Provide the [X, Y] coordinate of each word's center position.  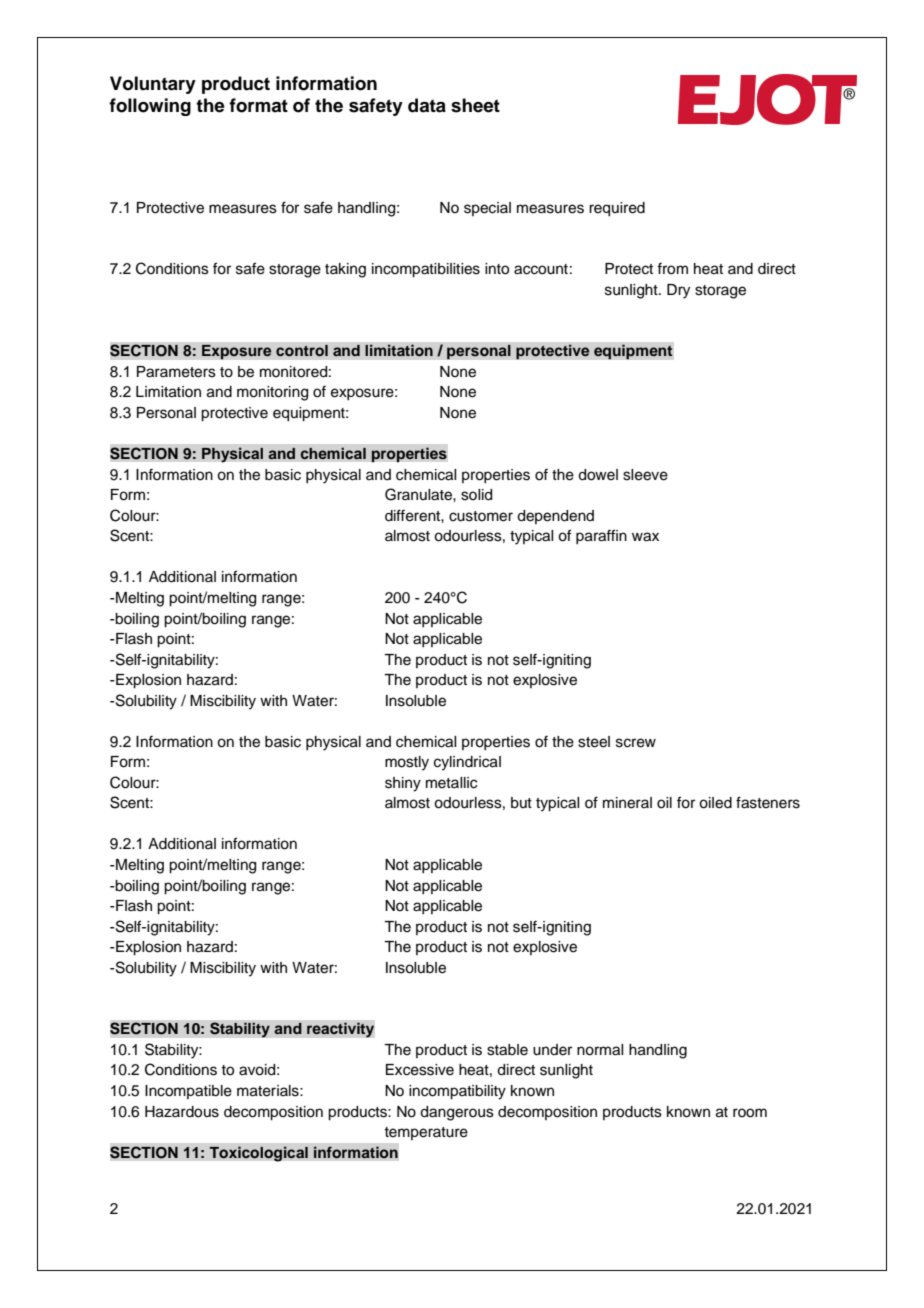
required [617, 209]
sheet [475, 105]
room [750, 1113]
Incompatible [188, 1092]
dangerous [457, 1113]
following [150, 107]
